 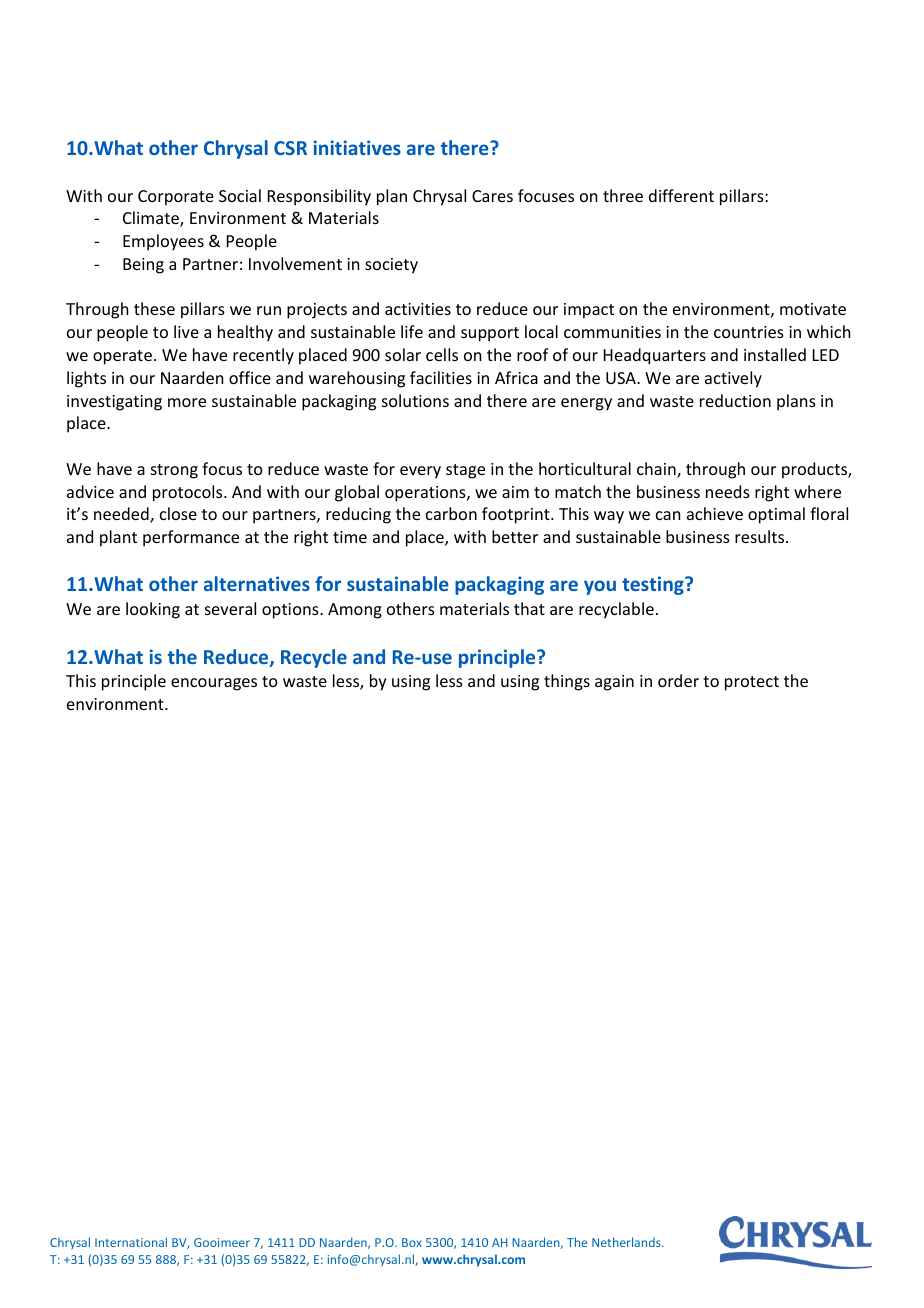 What do you see at coordinates (174, 471) in the document?
I see `strong` at bounding box center [174, 471].
